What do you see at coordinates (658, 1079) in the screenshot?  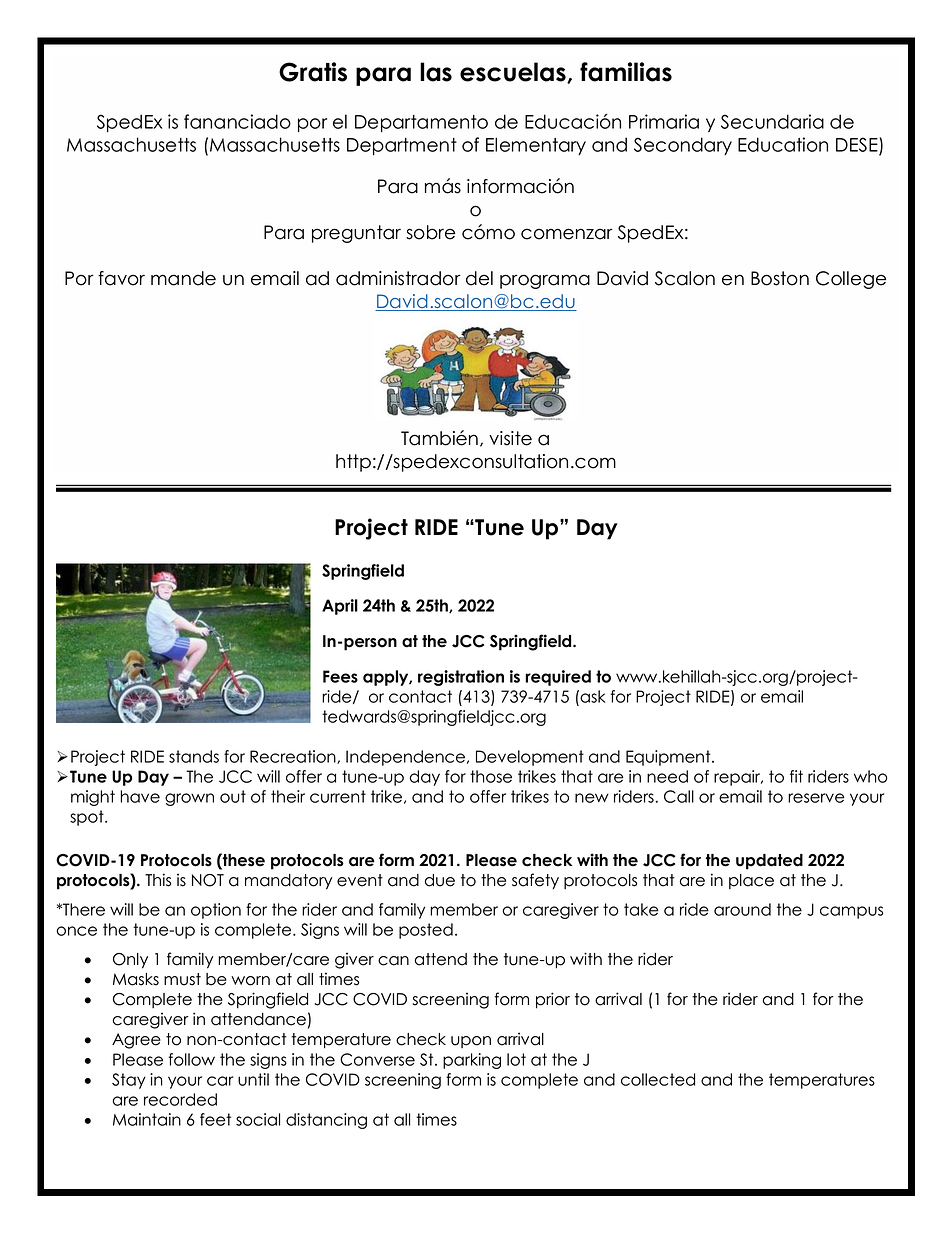 I see `collected` at bounding box center [658, 1079].
